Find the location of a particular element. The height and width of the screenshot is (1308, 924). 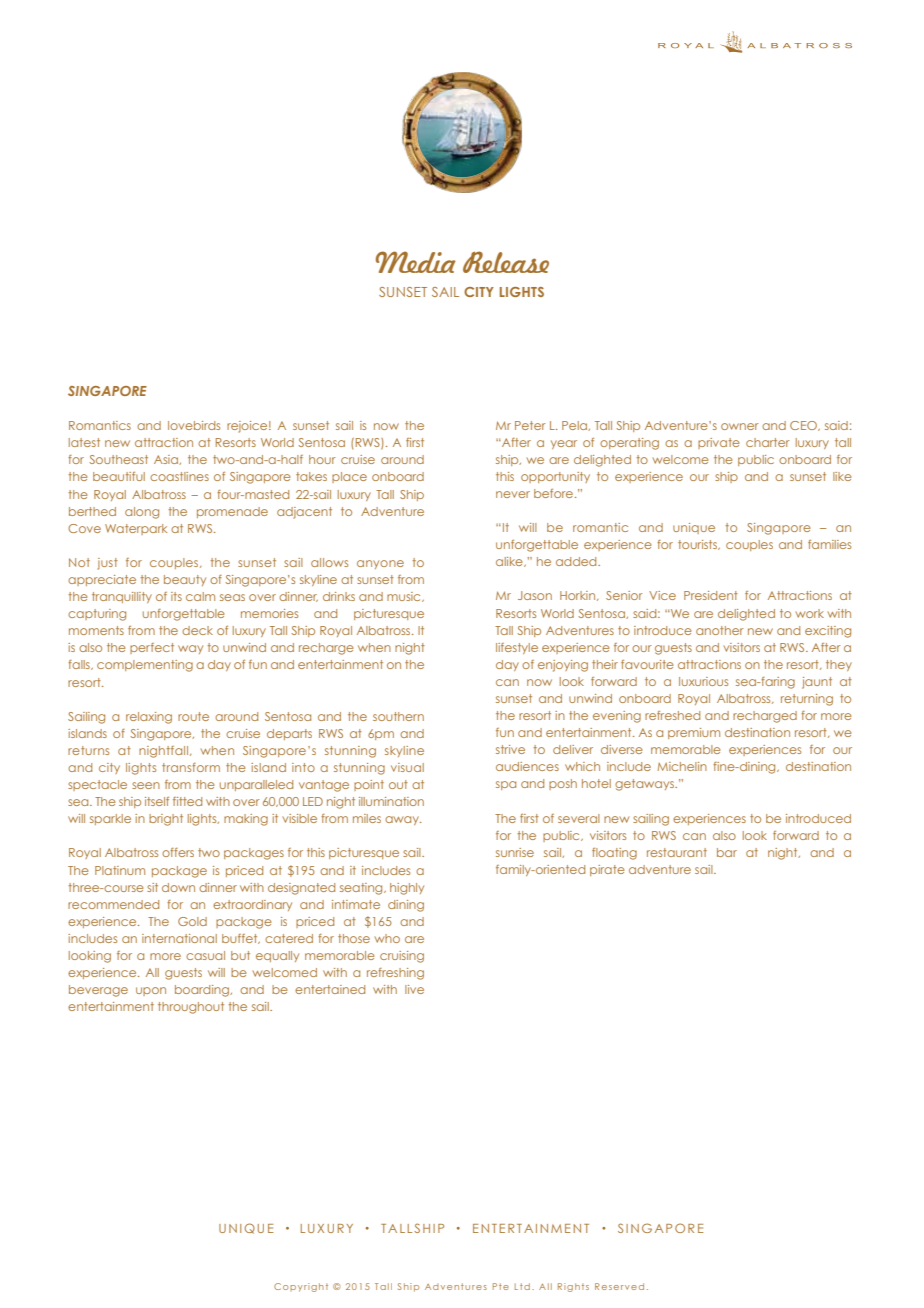

transform is located at coordinates (191, 767).
